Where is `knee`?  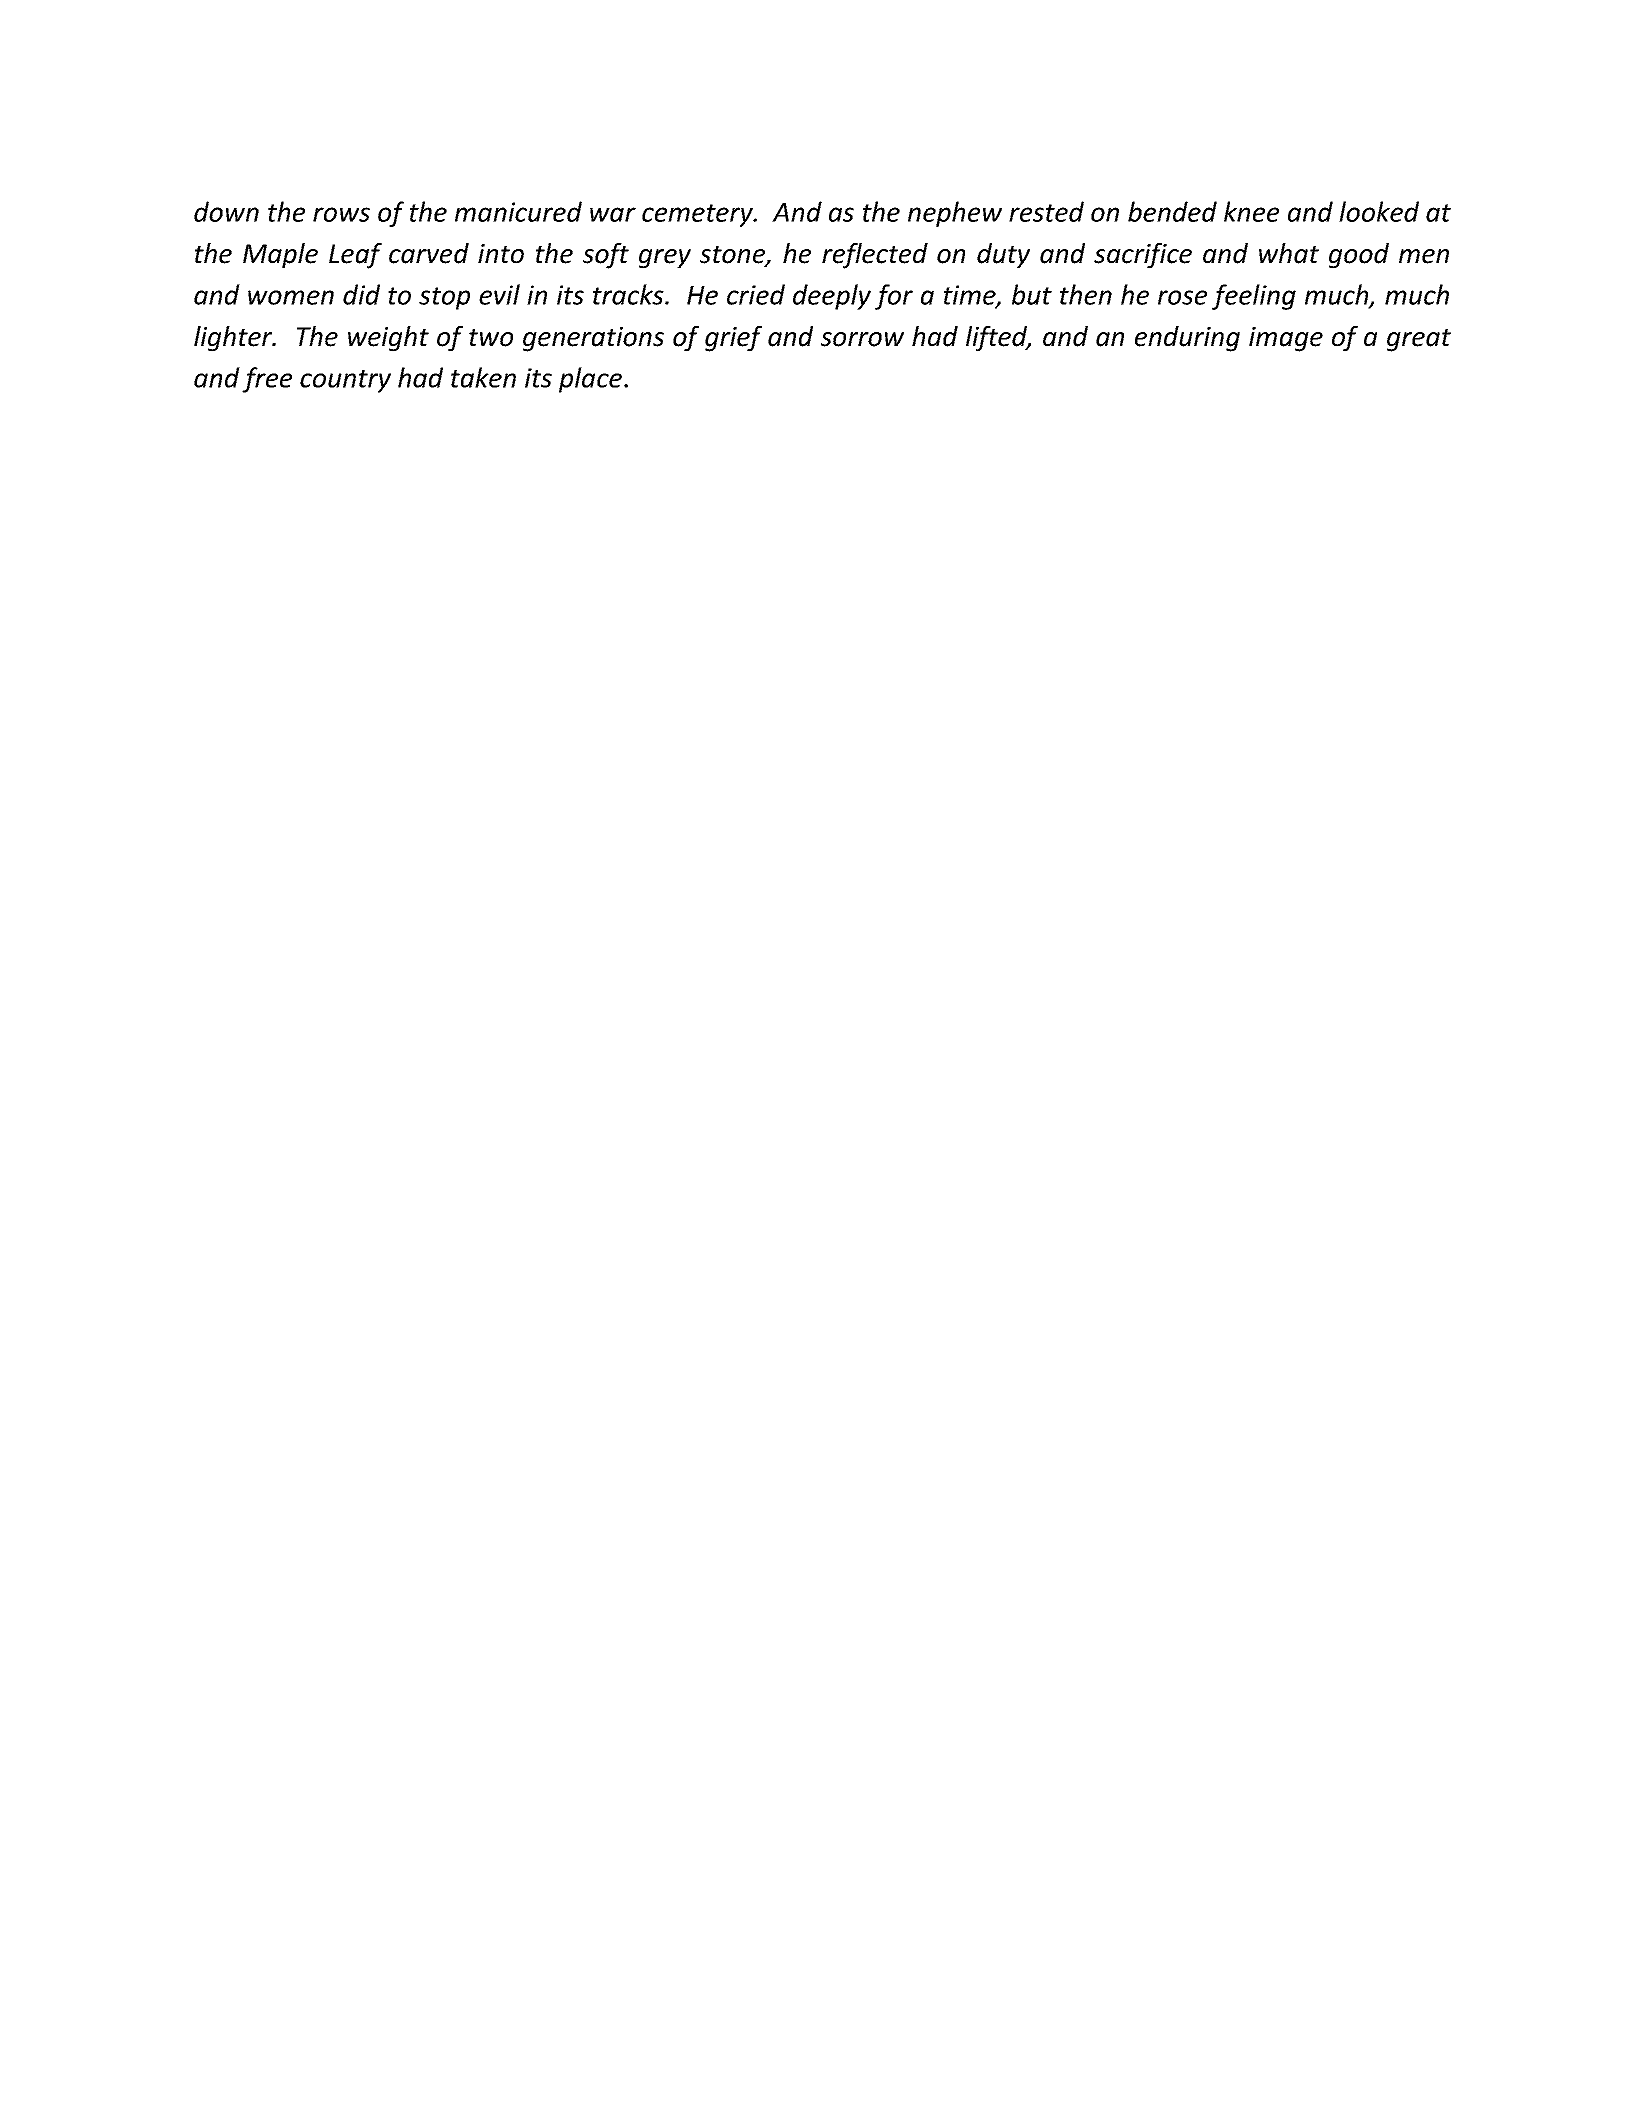 knee is located at coordinates (1251, 211).
